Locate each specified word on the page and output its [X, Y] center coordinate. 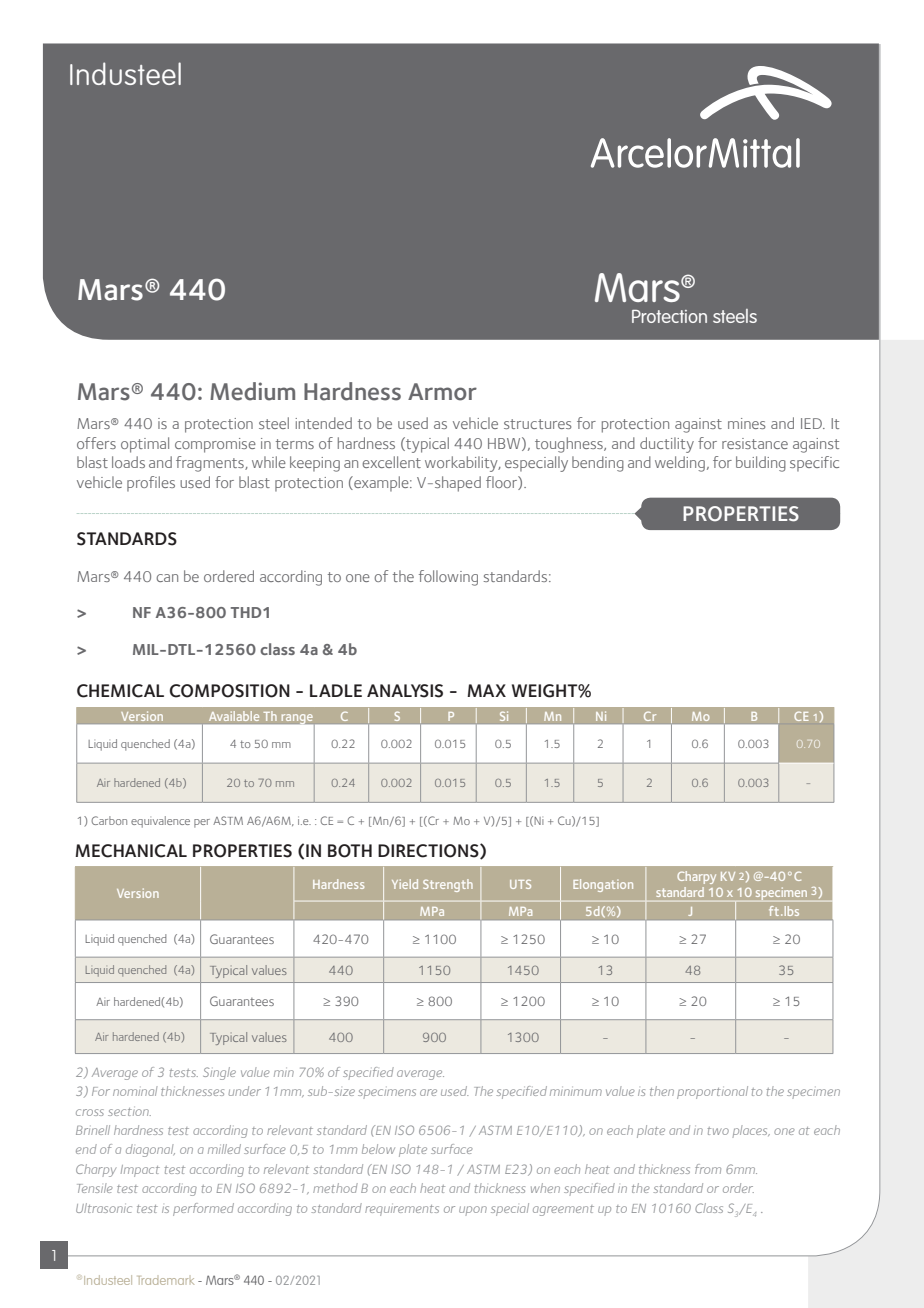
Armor [442, 392]
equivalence [160, 822]
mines [746, 423]
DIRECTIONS [429, 851]
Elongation [603, 885]
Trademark [166, 1280]
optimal [145, 445]
